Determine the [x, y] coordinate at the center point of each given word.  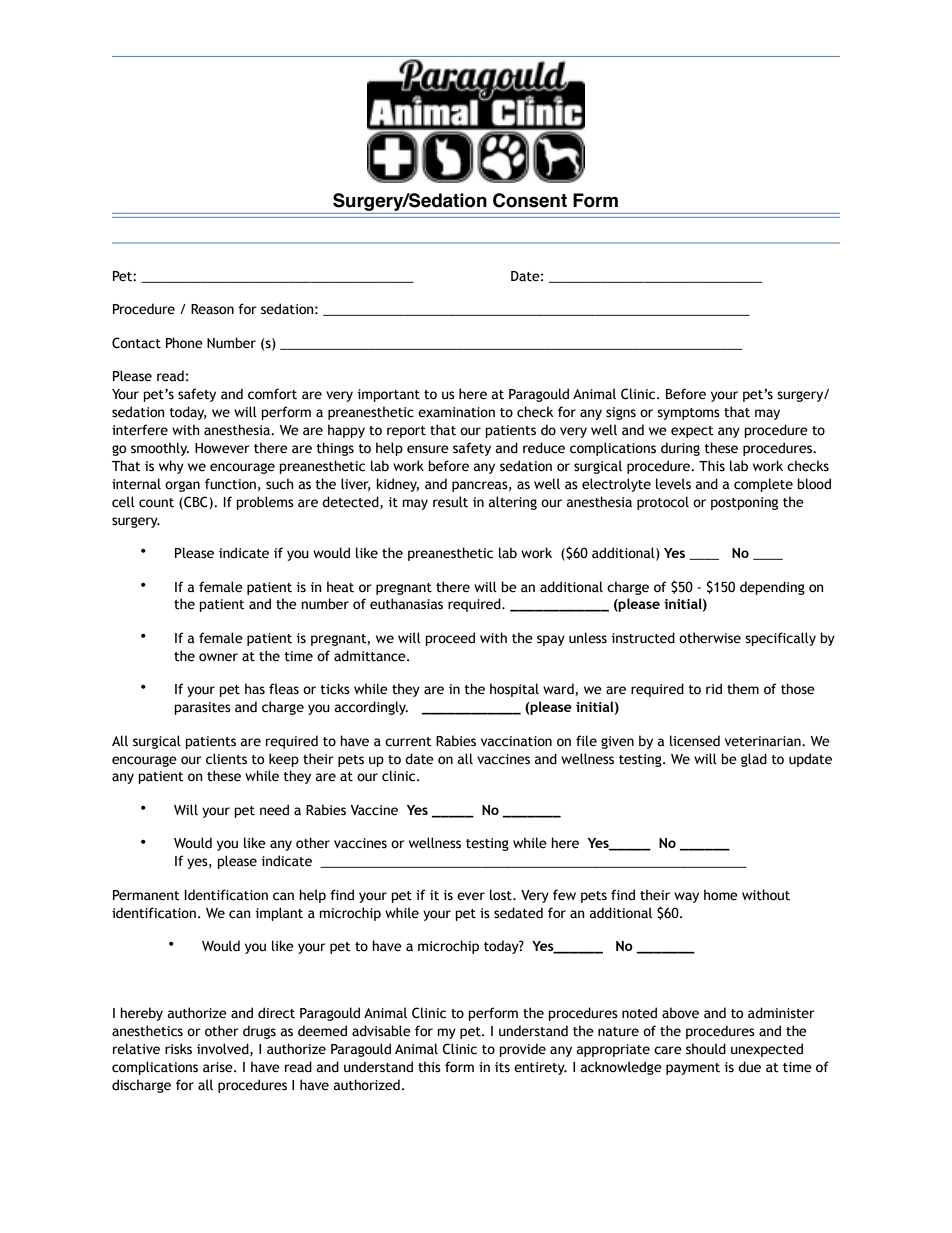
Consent [530, 200]
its [502, 1067]
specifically [780, 639]
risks [178, 1049]
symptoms [688, 414]
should [706, 1049]
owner [218, 657]
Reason [212, 309]
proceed [450, 639]
